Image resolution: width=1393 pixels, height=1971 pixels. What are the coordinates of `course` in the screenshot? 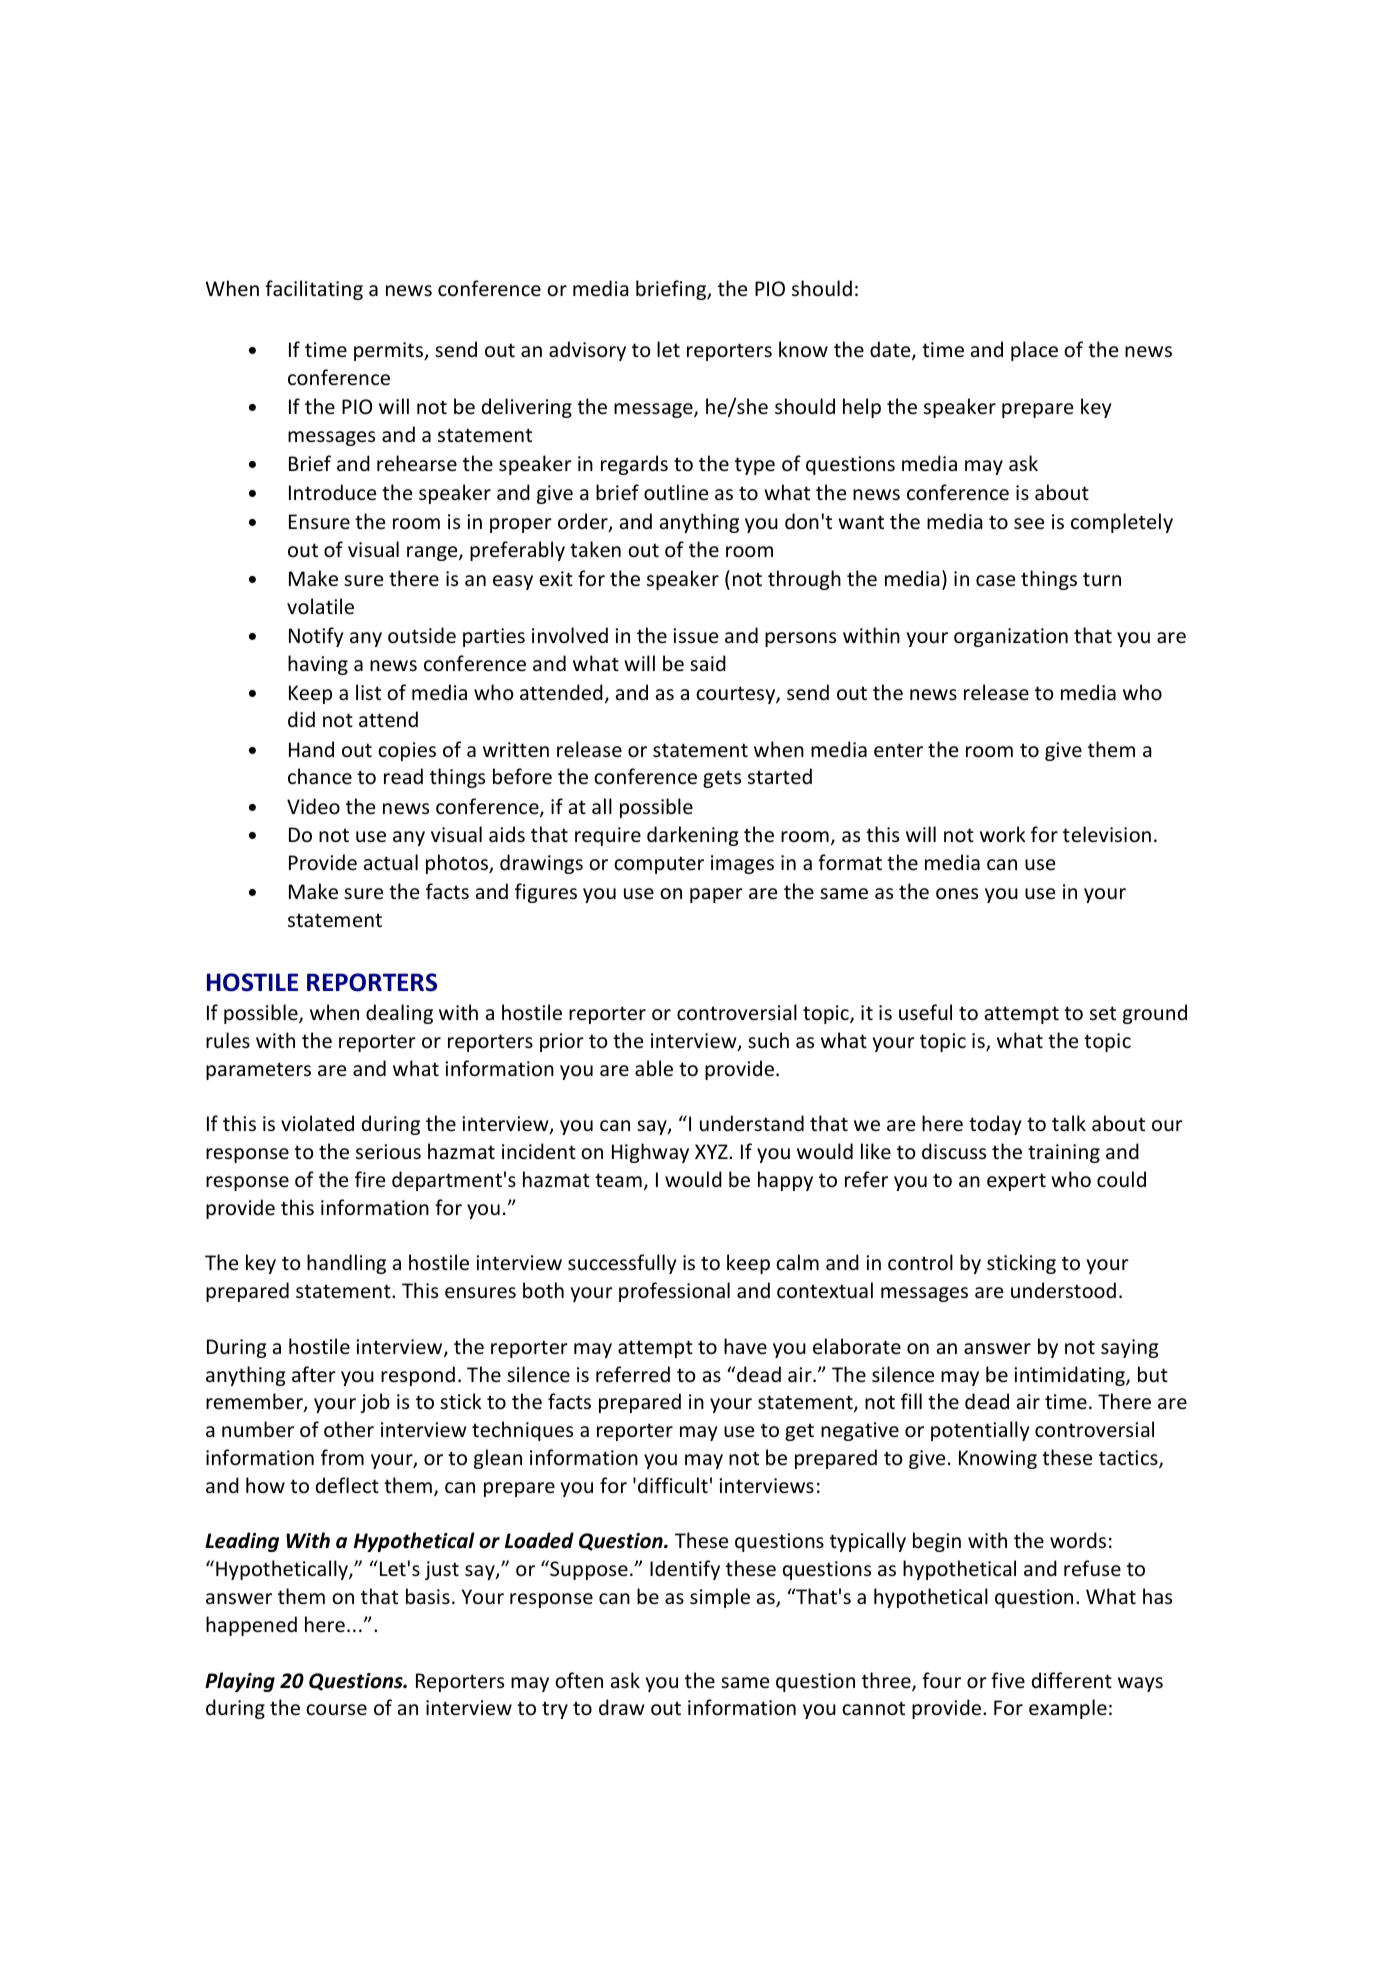 It's located at (336, 1710).
